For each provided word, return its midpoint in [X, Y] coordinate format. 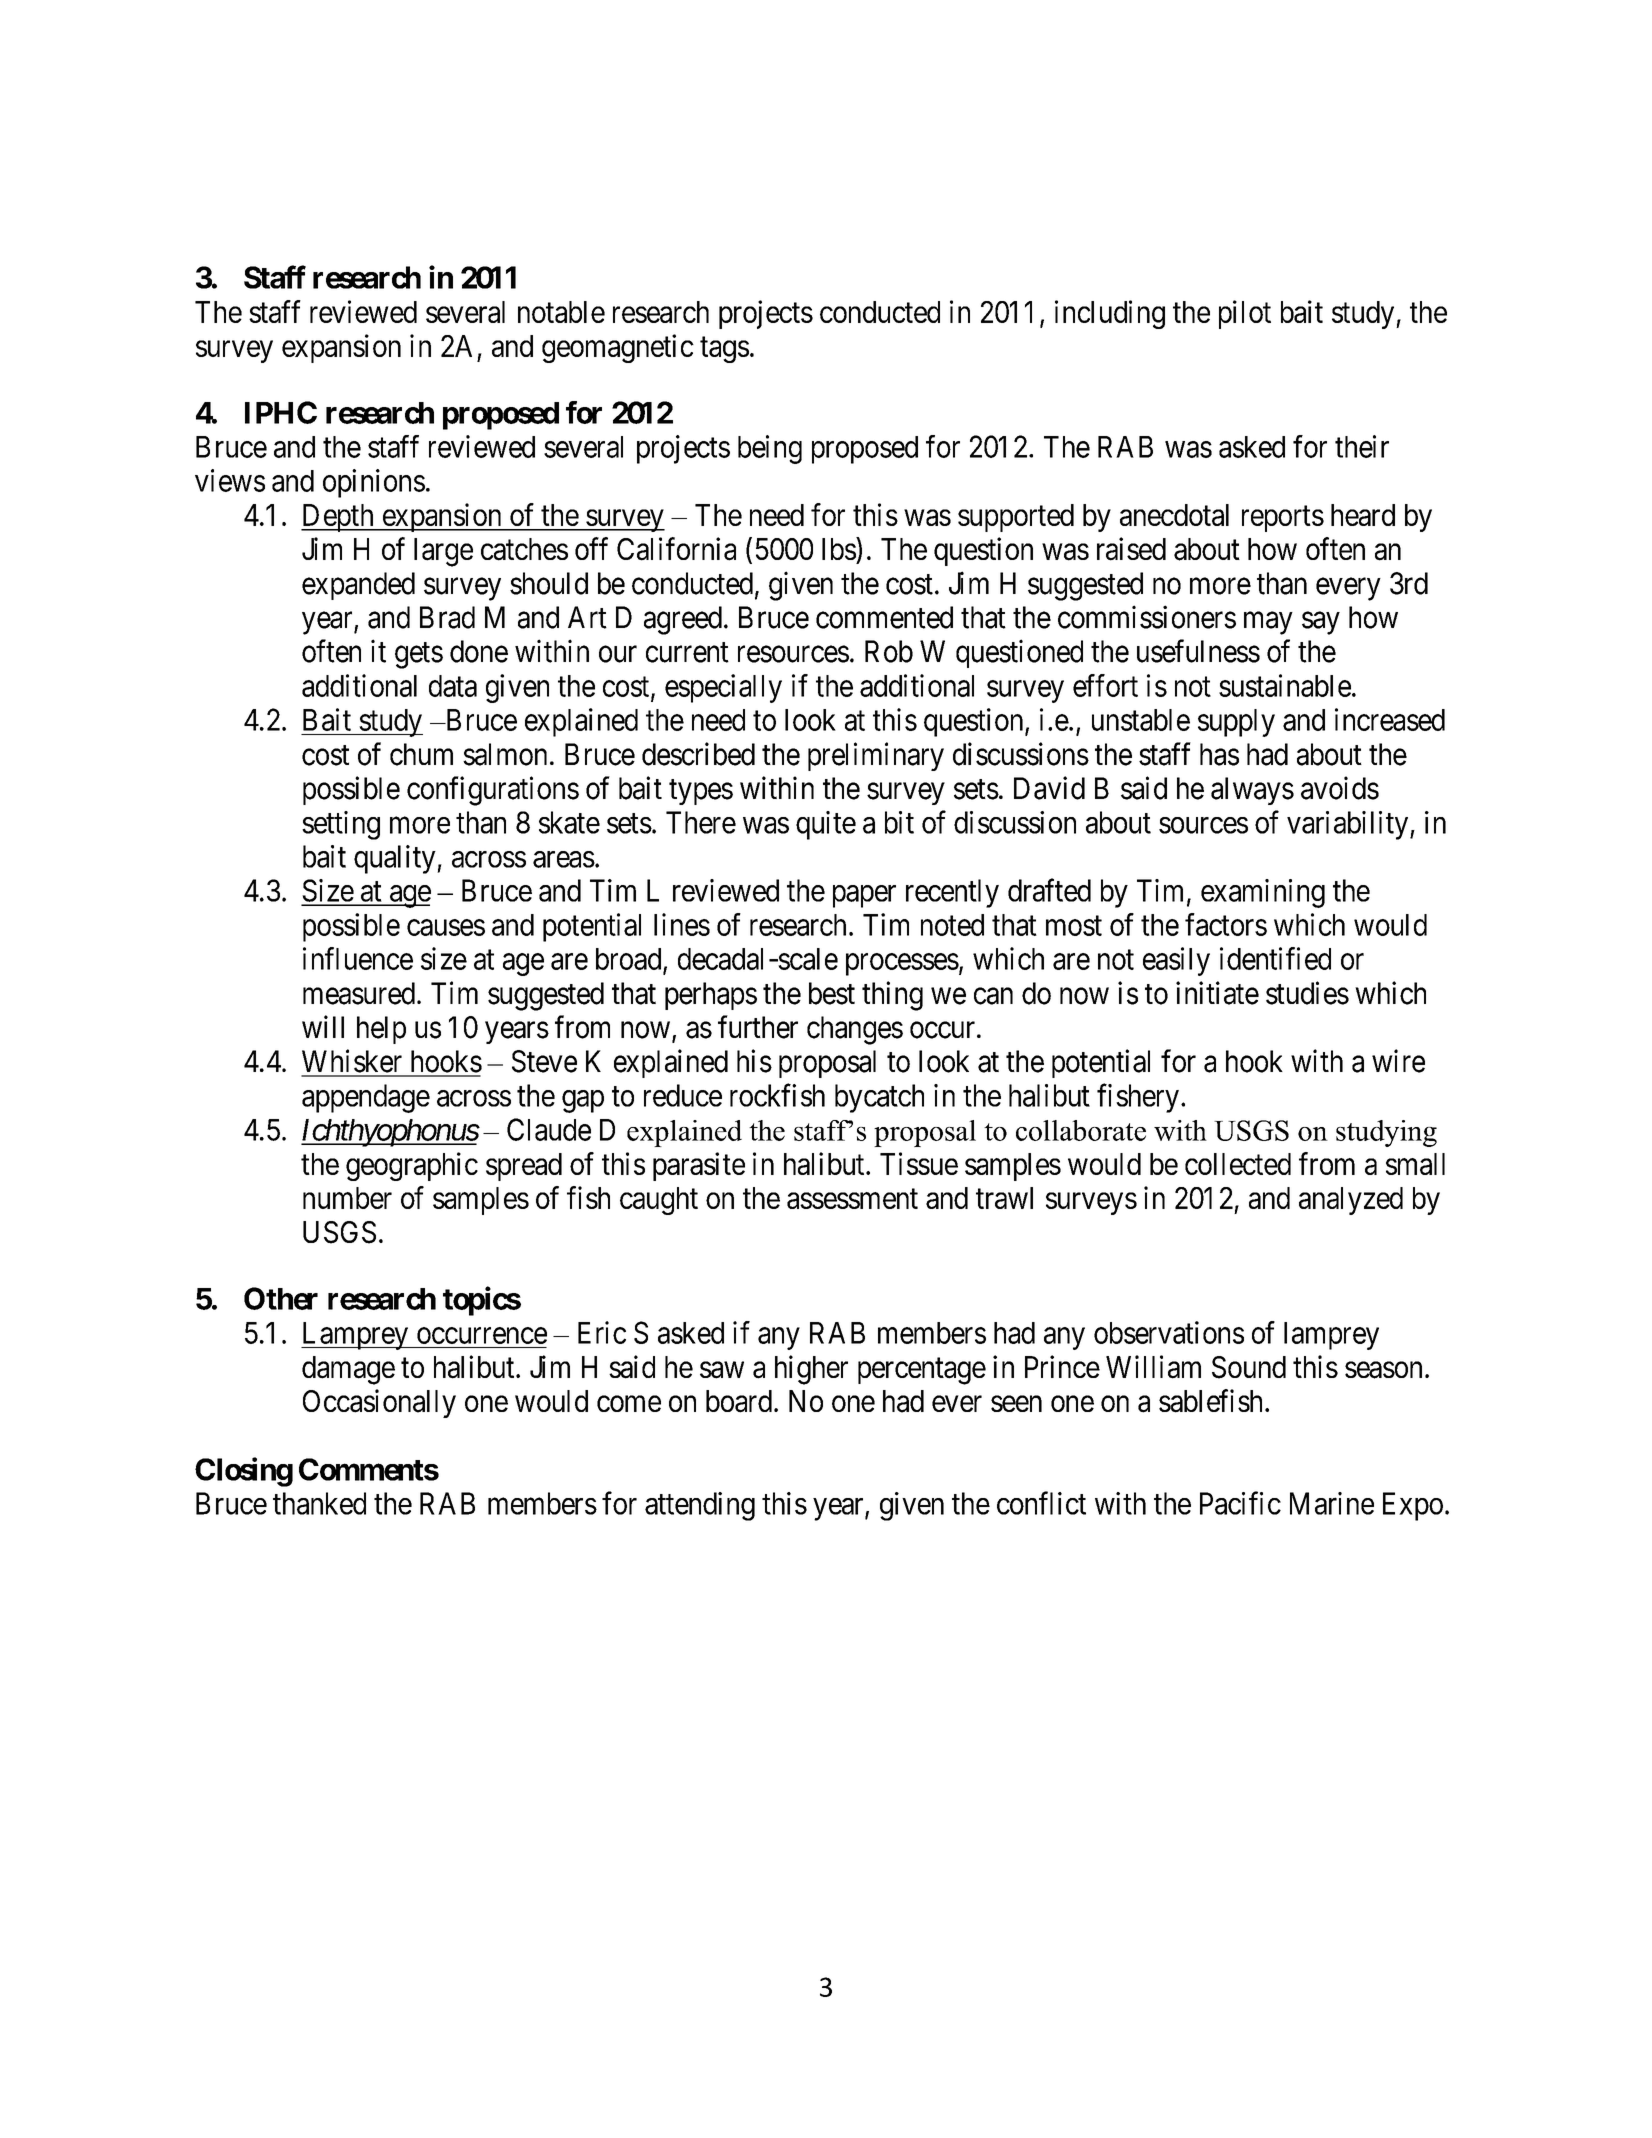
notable [561, 312]
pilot [1245, 314]
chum [421, 754]
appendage [366, 1098]
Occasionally [379, 1403]
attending [700, 1506]
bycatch [879, 1098]
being [770, 449]
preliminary [876, 756]
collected [1238, 1164]
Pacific [1240, 1503]
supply [1236, 723]
